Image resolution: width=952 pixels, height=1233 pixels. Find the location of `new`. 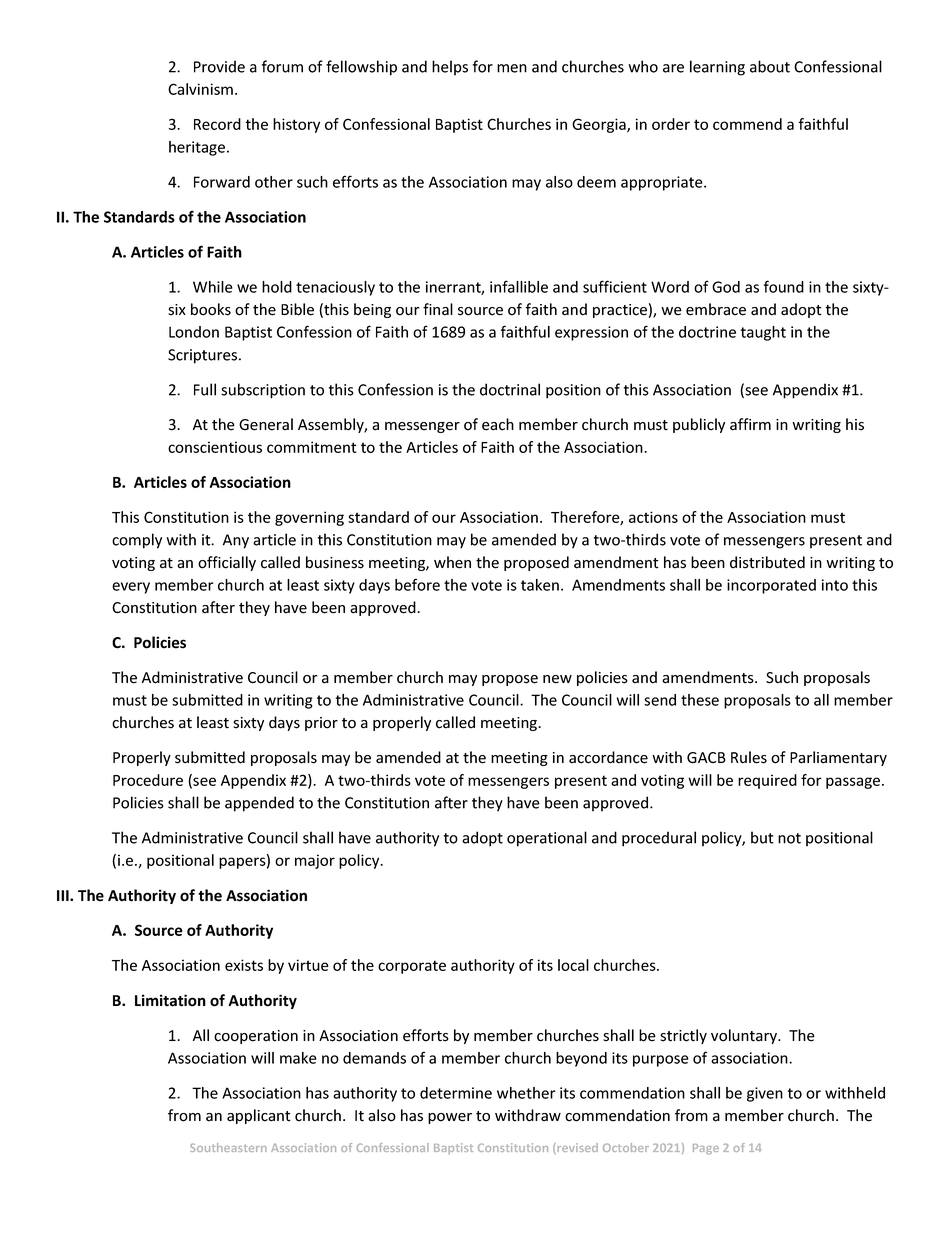

new is located at coordinates (557, 679).
